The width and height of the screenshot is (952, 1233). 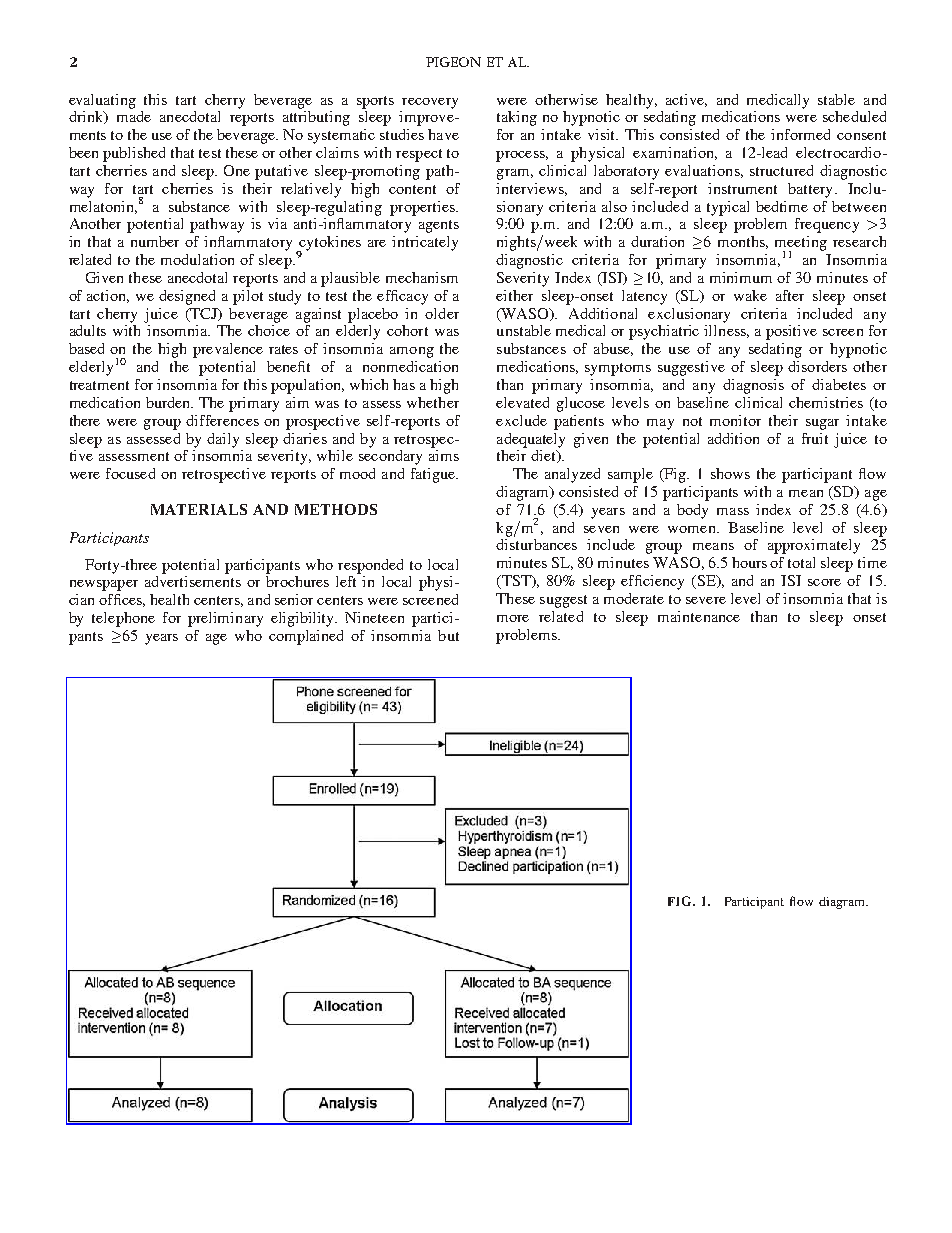 I want to click on among, so click(x=412, y=352).
